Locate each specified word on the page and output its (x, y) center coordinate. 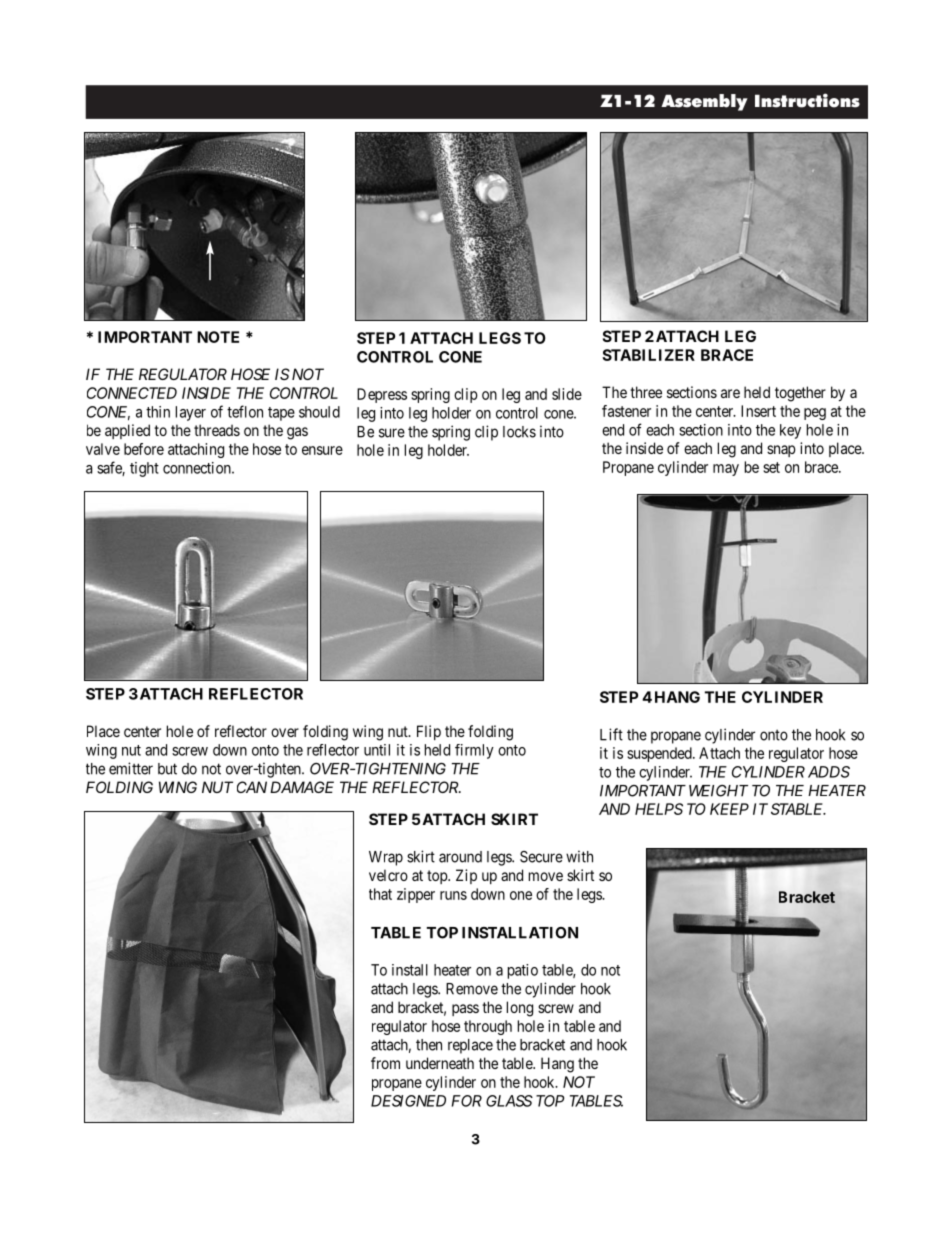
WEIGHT (718, 791)
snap (781, 451)
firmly (474, 751)
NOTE (218, 337)
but (167, 769)
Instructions (807, 100)
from (385, 1063)
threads (217, 430)
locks (519, 432)
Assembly (704, 102)
